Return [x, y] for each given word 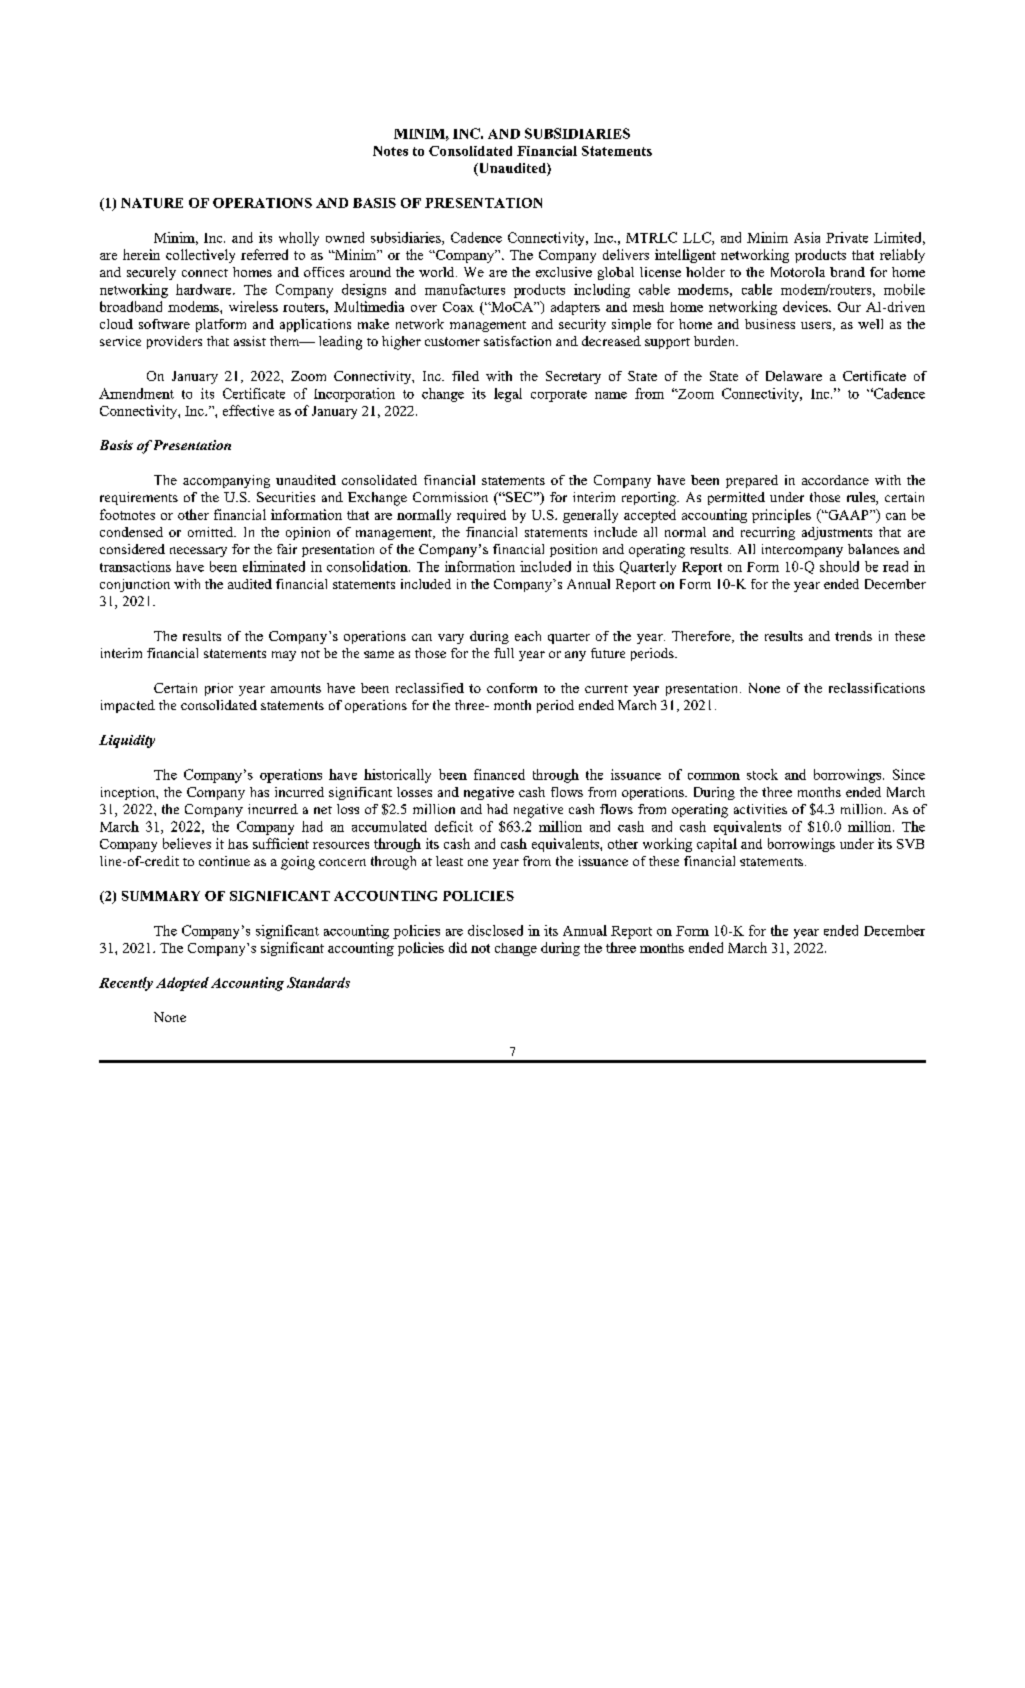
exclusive [564, 272]
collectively [200, 256]
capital [717, 845]
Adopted [182, 984]
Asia [807, 237]
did [458, 947]
